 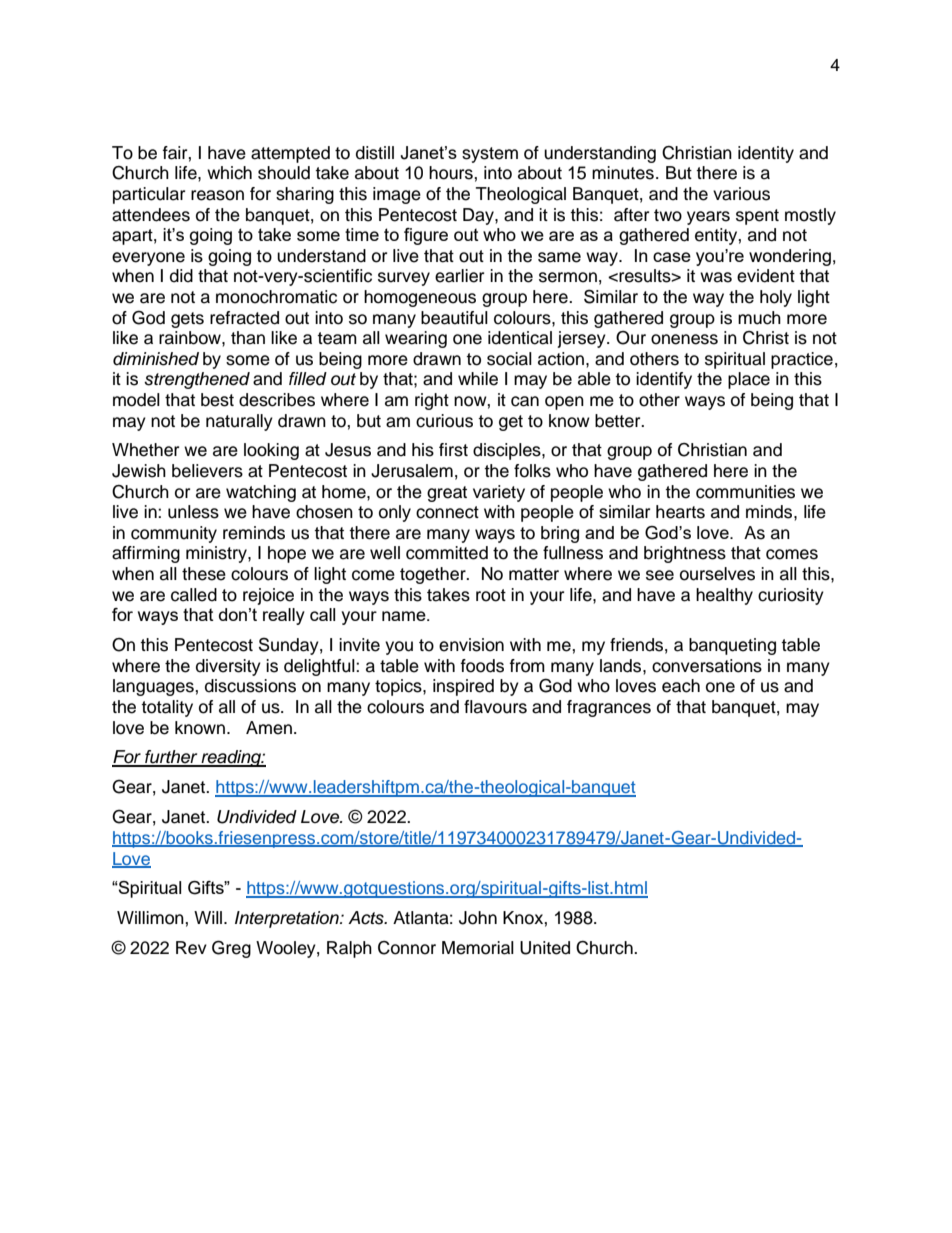 What do you see at coordinates (452, 173) in the image?
I see `hours` at bounding box center [452, 173].
